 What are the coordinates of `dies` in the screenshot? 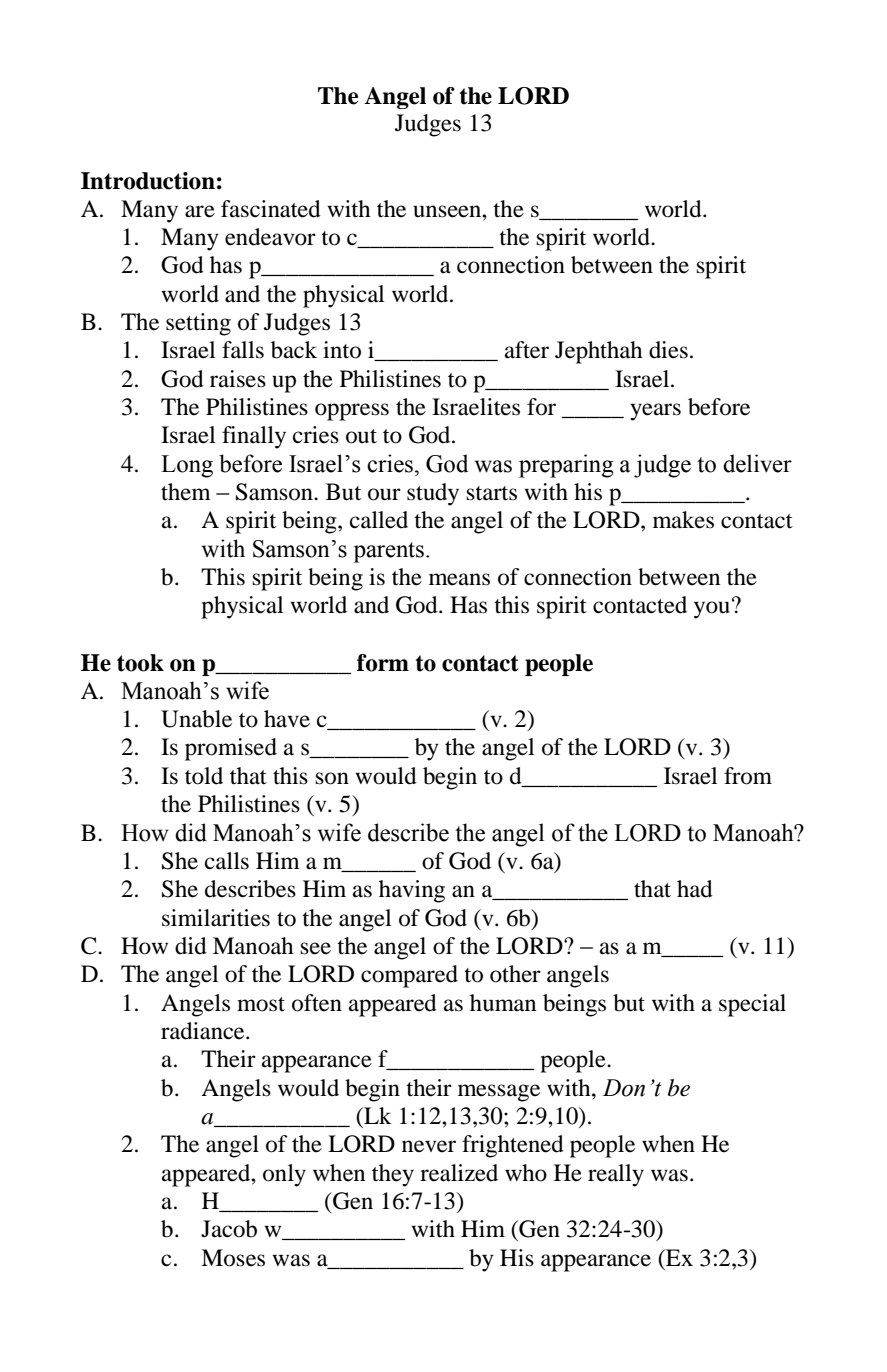 It's located at (668, 350).
